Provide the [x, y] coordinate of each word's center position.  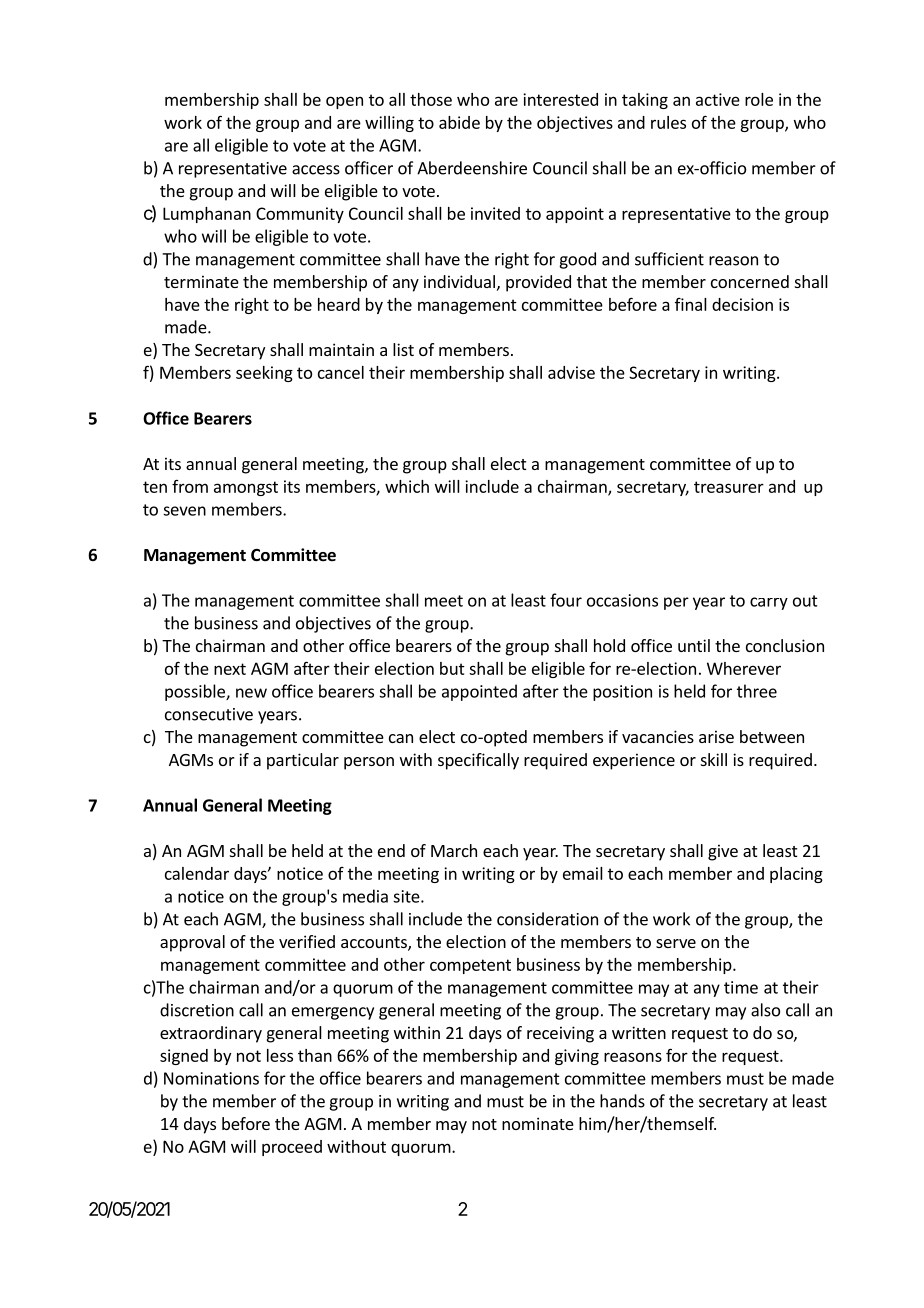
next [230, 669]
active [718, 99]
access [316, 170]
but [452, 668]
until [694, 645]
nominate [538, 1123]
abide [459, 122]
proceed [292, 1148]
